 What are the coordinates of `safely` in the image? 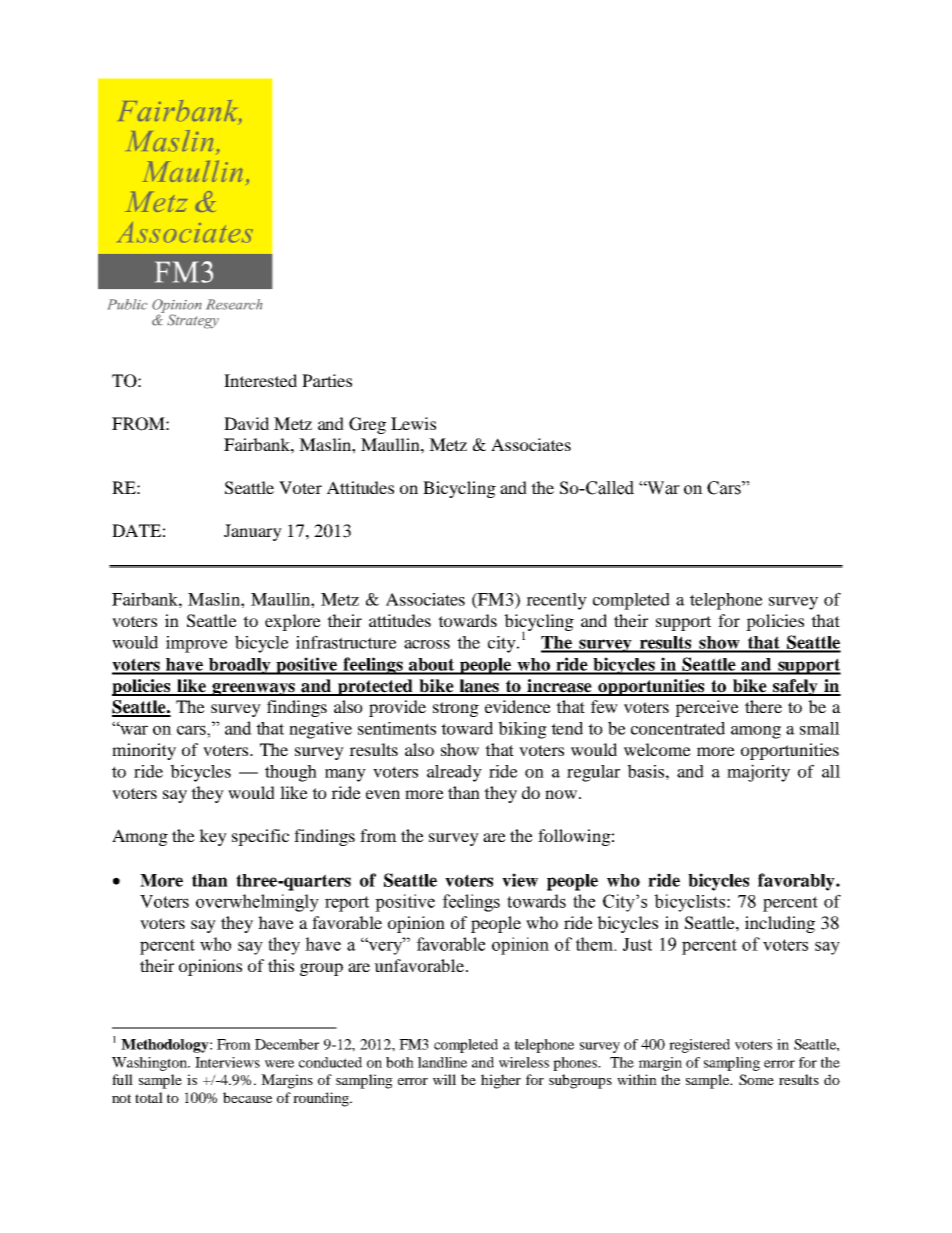 It's located at (795, 687).
